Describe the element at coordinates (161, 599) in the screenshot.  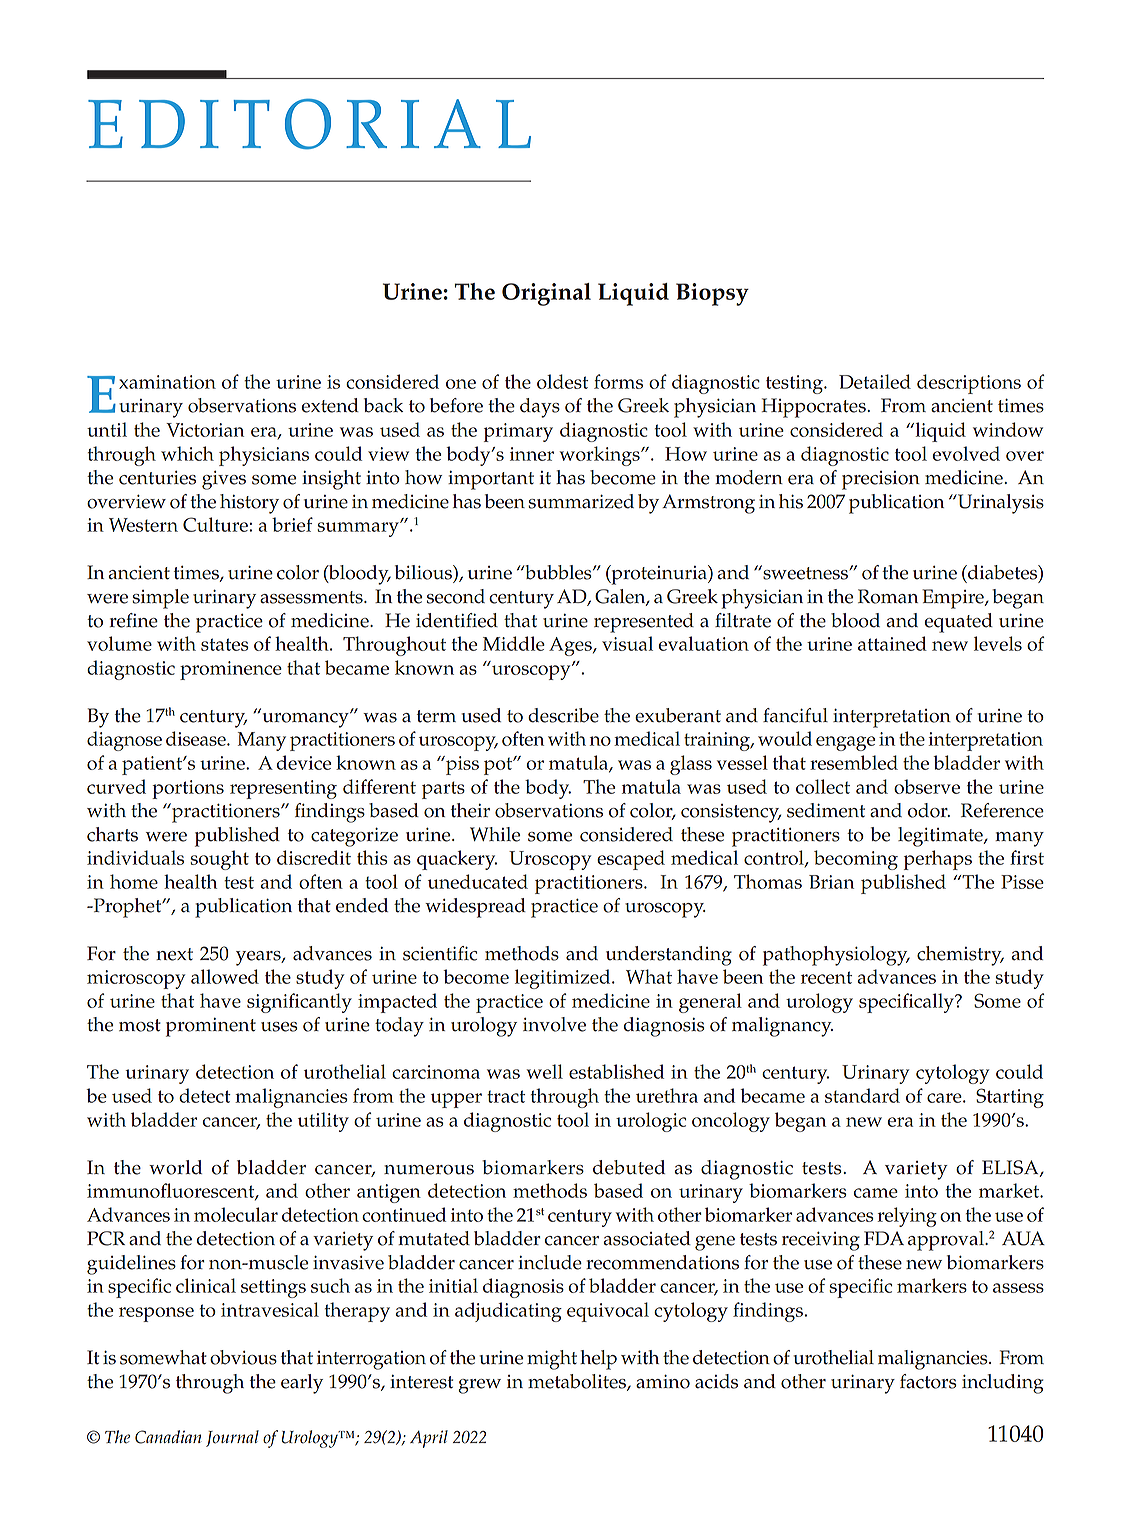
I see `simple` at that location.
